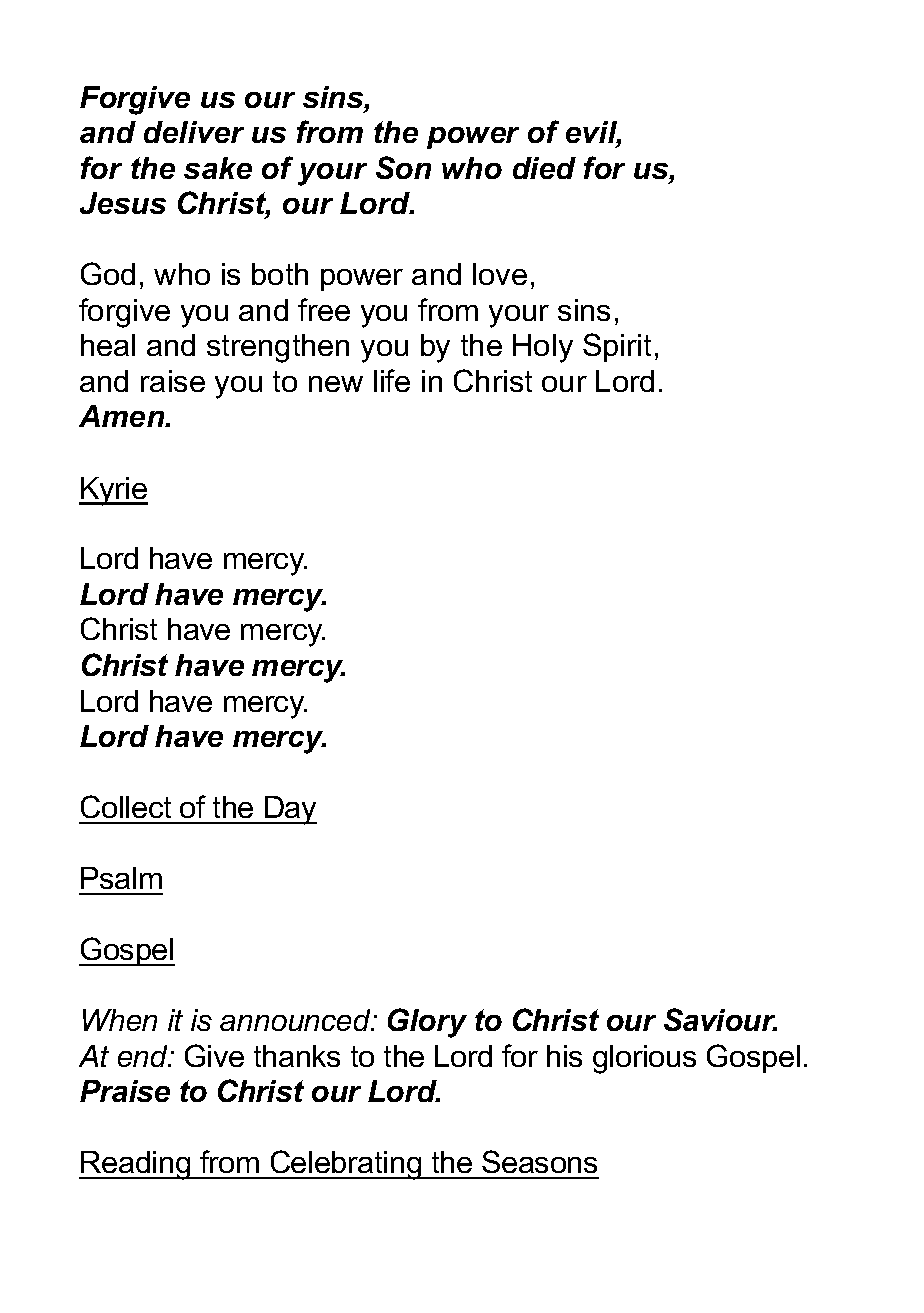  I want to click on Day, so click(290, 810).
